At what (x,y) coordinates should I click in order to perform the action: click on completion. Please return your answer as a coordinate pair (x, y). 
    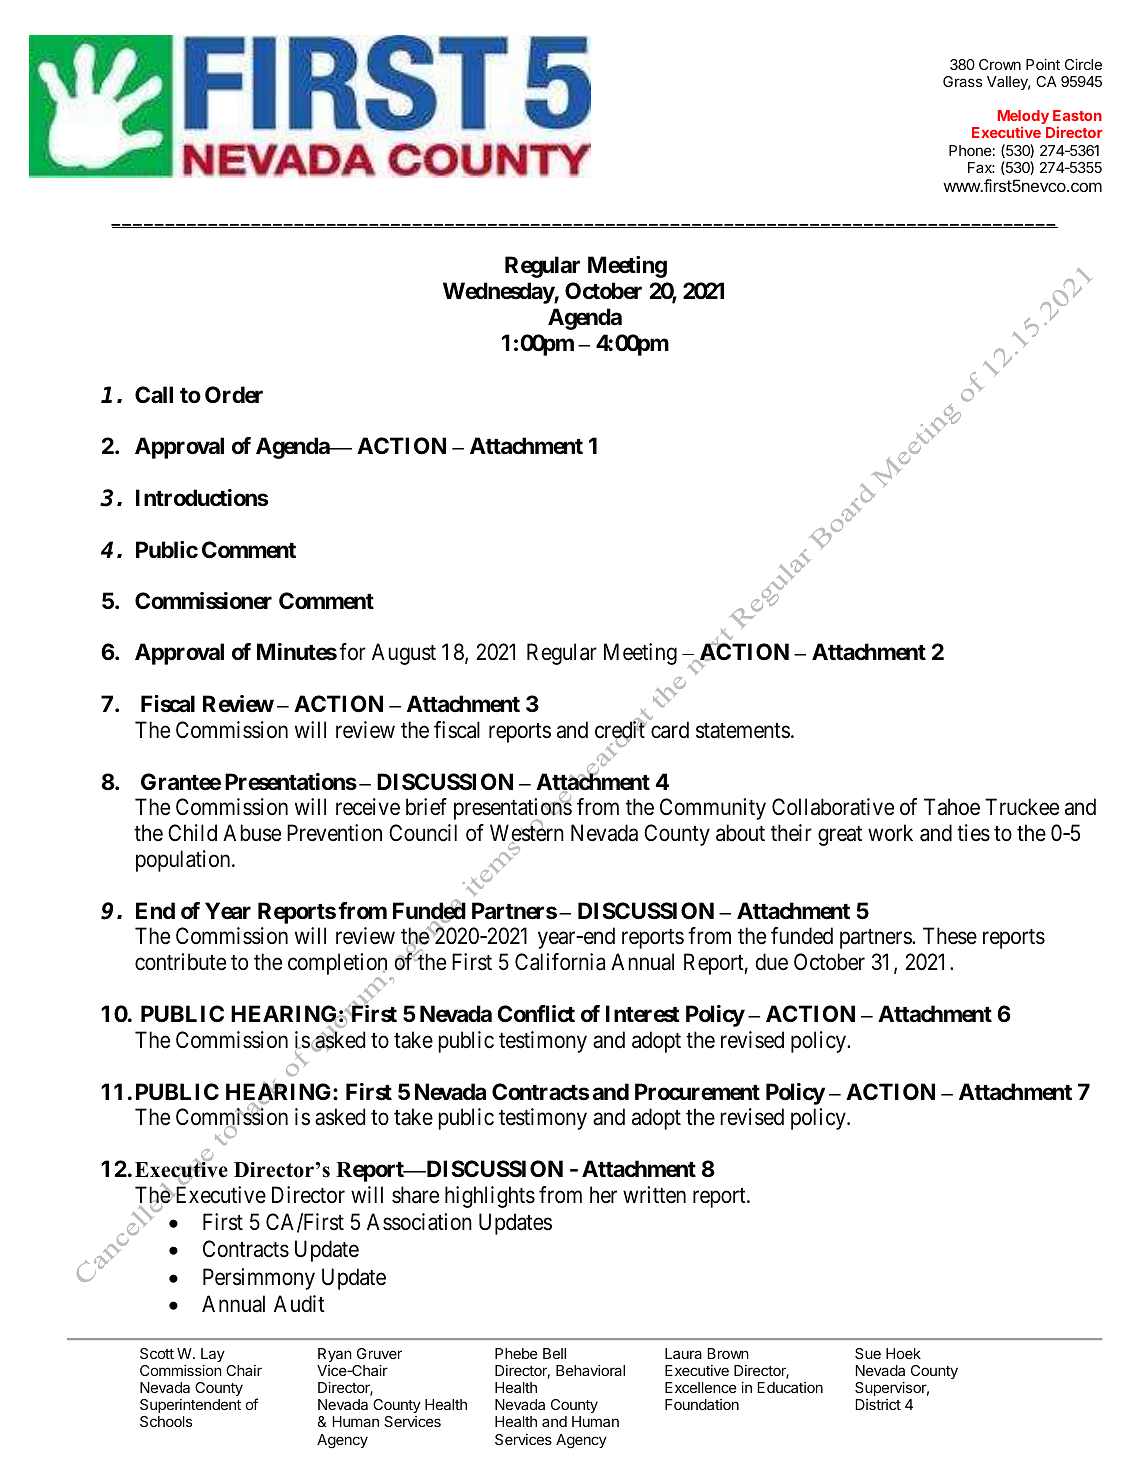
    Looking at the image, I should click on (337, 965).
